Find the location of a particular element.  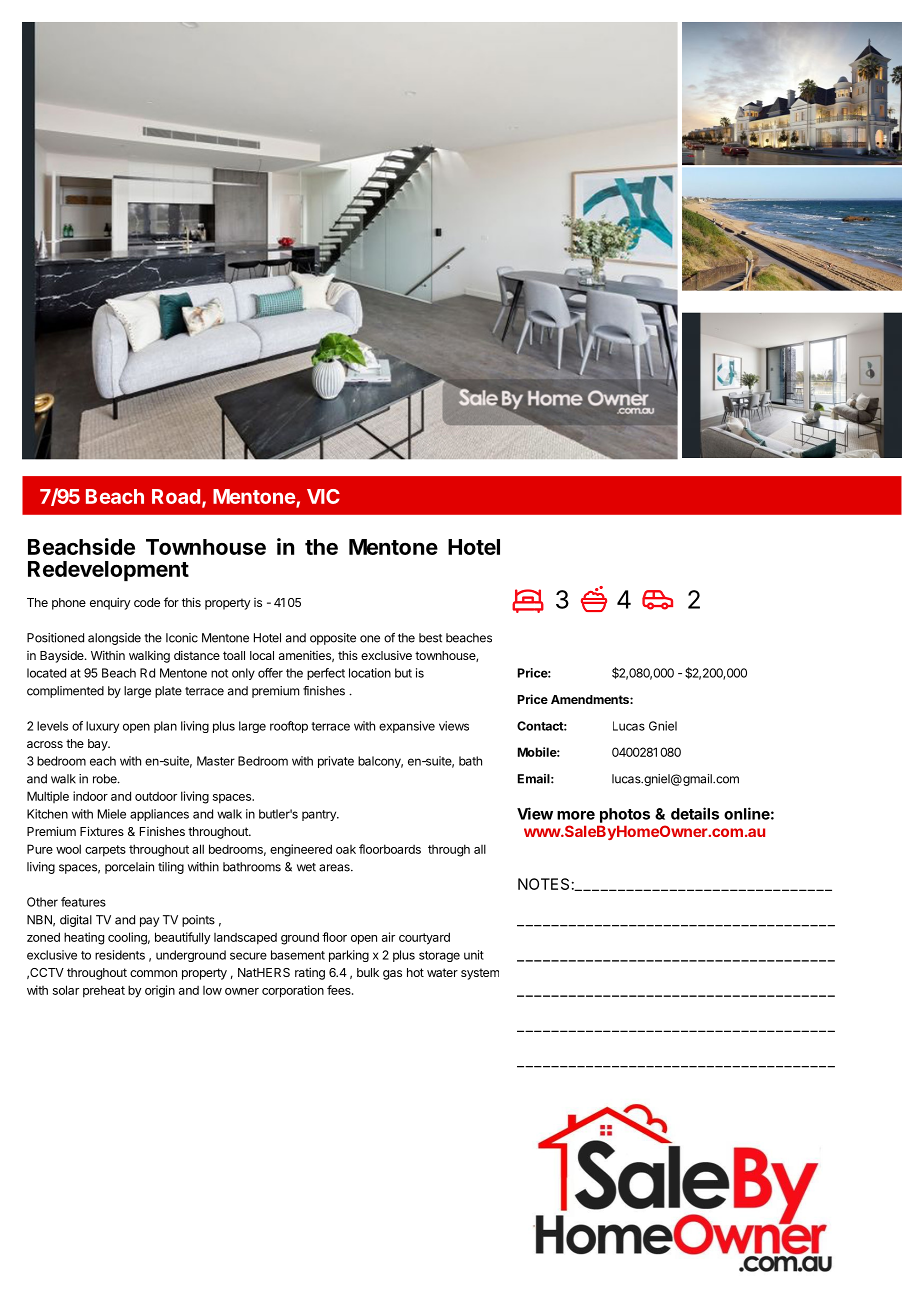

system is located at coordinates (480, 974).
